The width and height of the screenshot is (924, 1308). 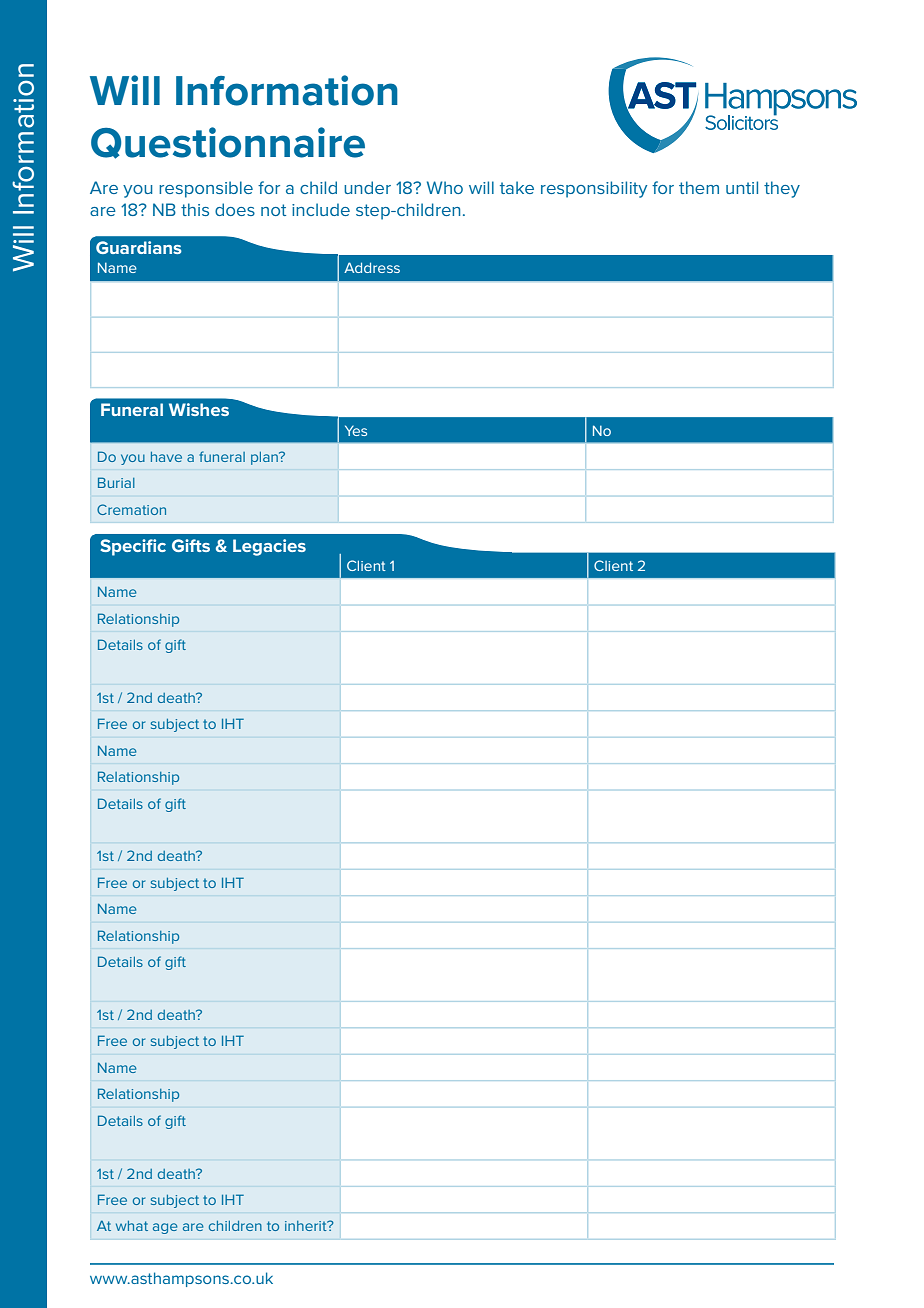 What do you see at coordinates (445, 187) in the screenshot?
I see `Who` at bounding box center [445, 187].
